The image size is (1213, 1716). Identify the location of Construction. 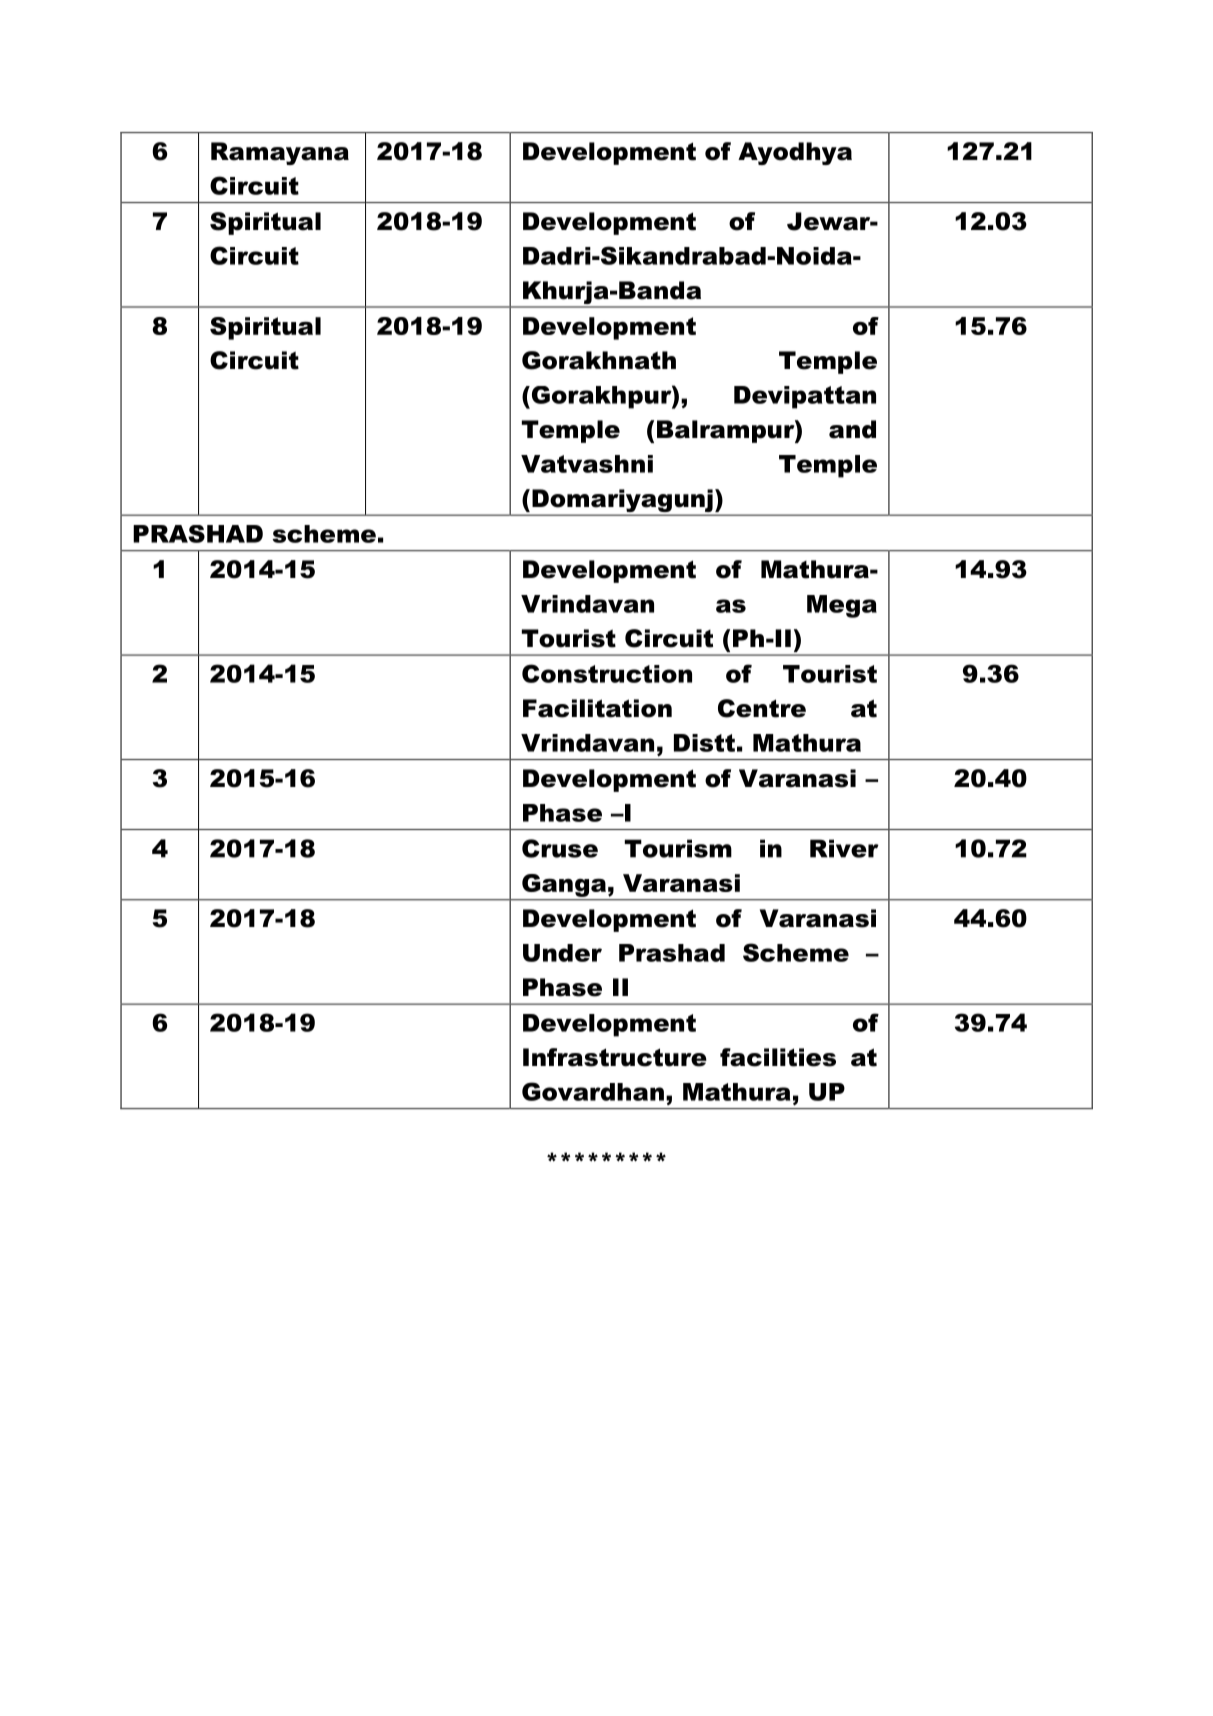
(607, 673).
